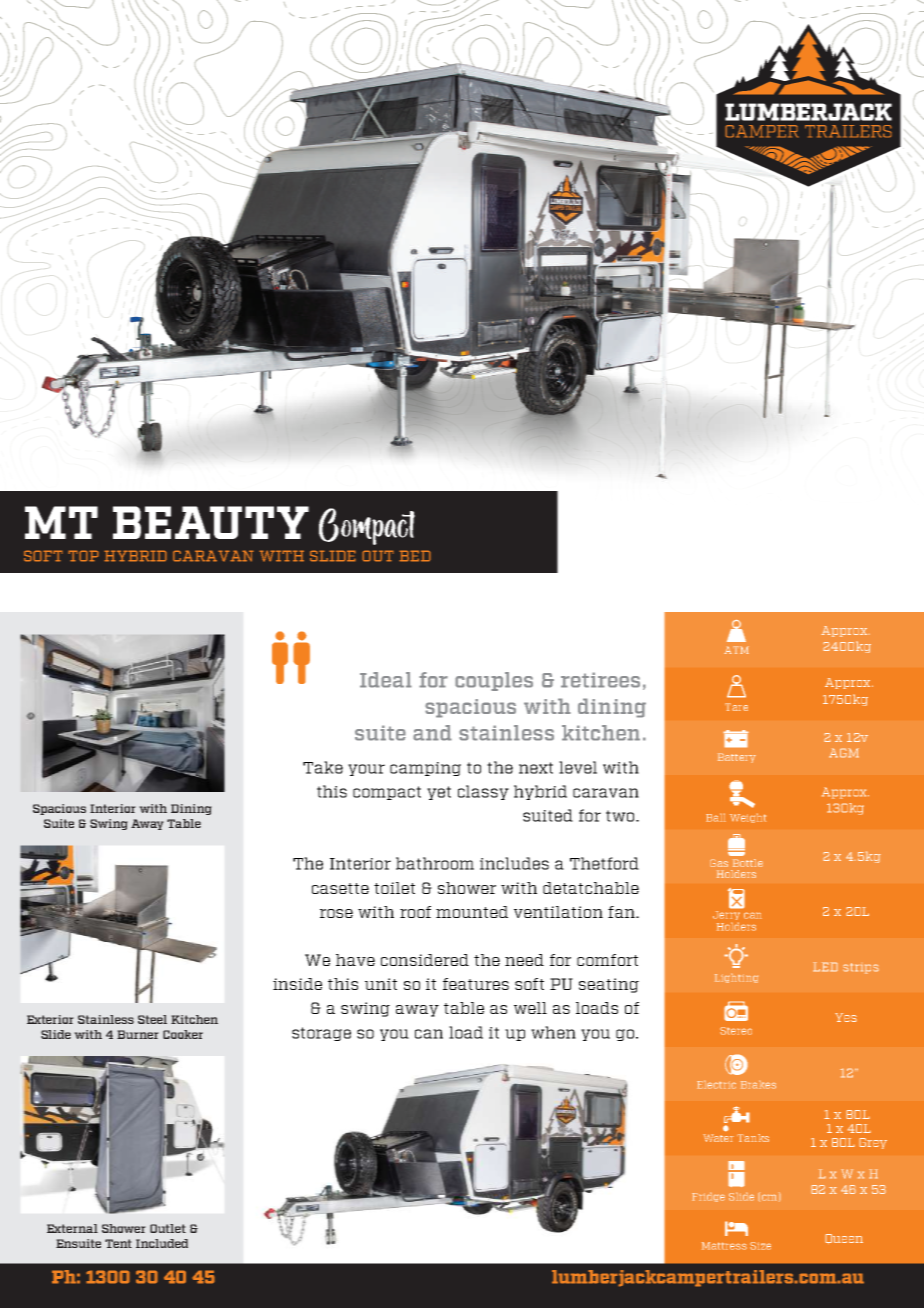 The width and height of the document is (924, 1308). What do you see at coordinates (748, 863) in the document?
I see `Bottle` at bounding box center [748, 863].
